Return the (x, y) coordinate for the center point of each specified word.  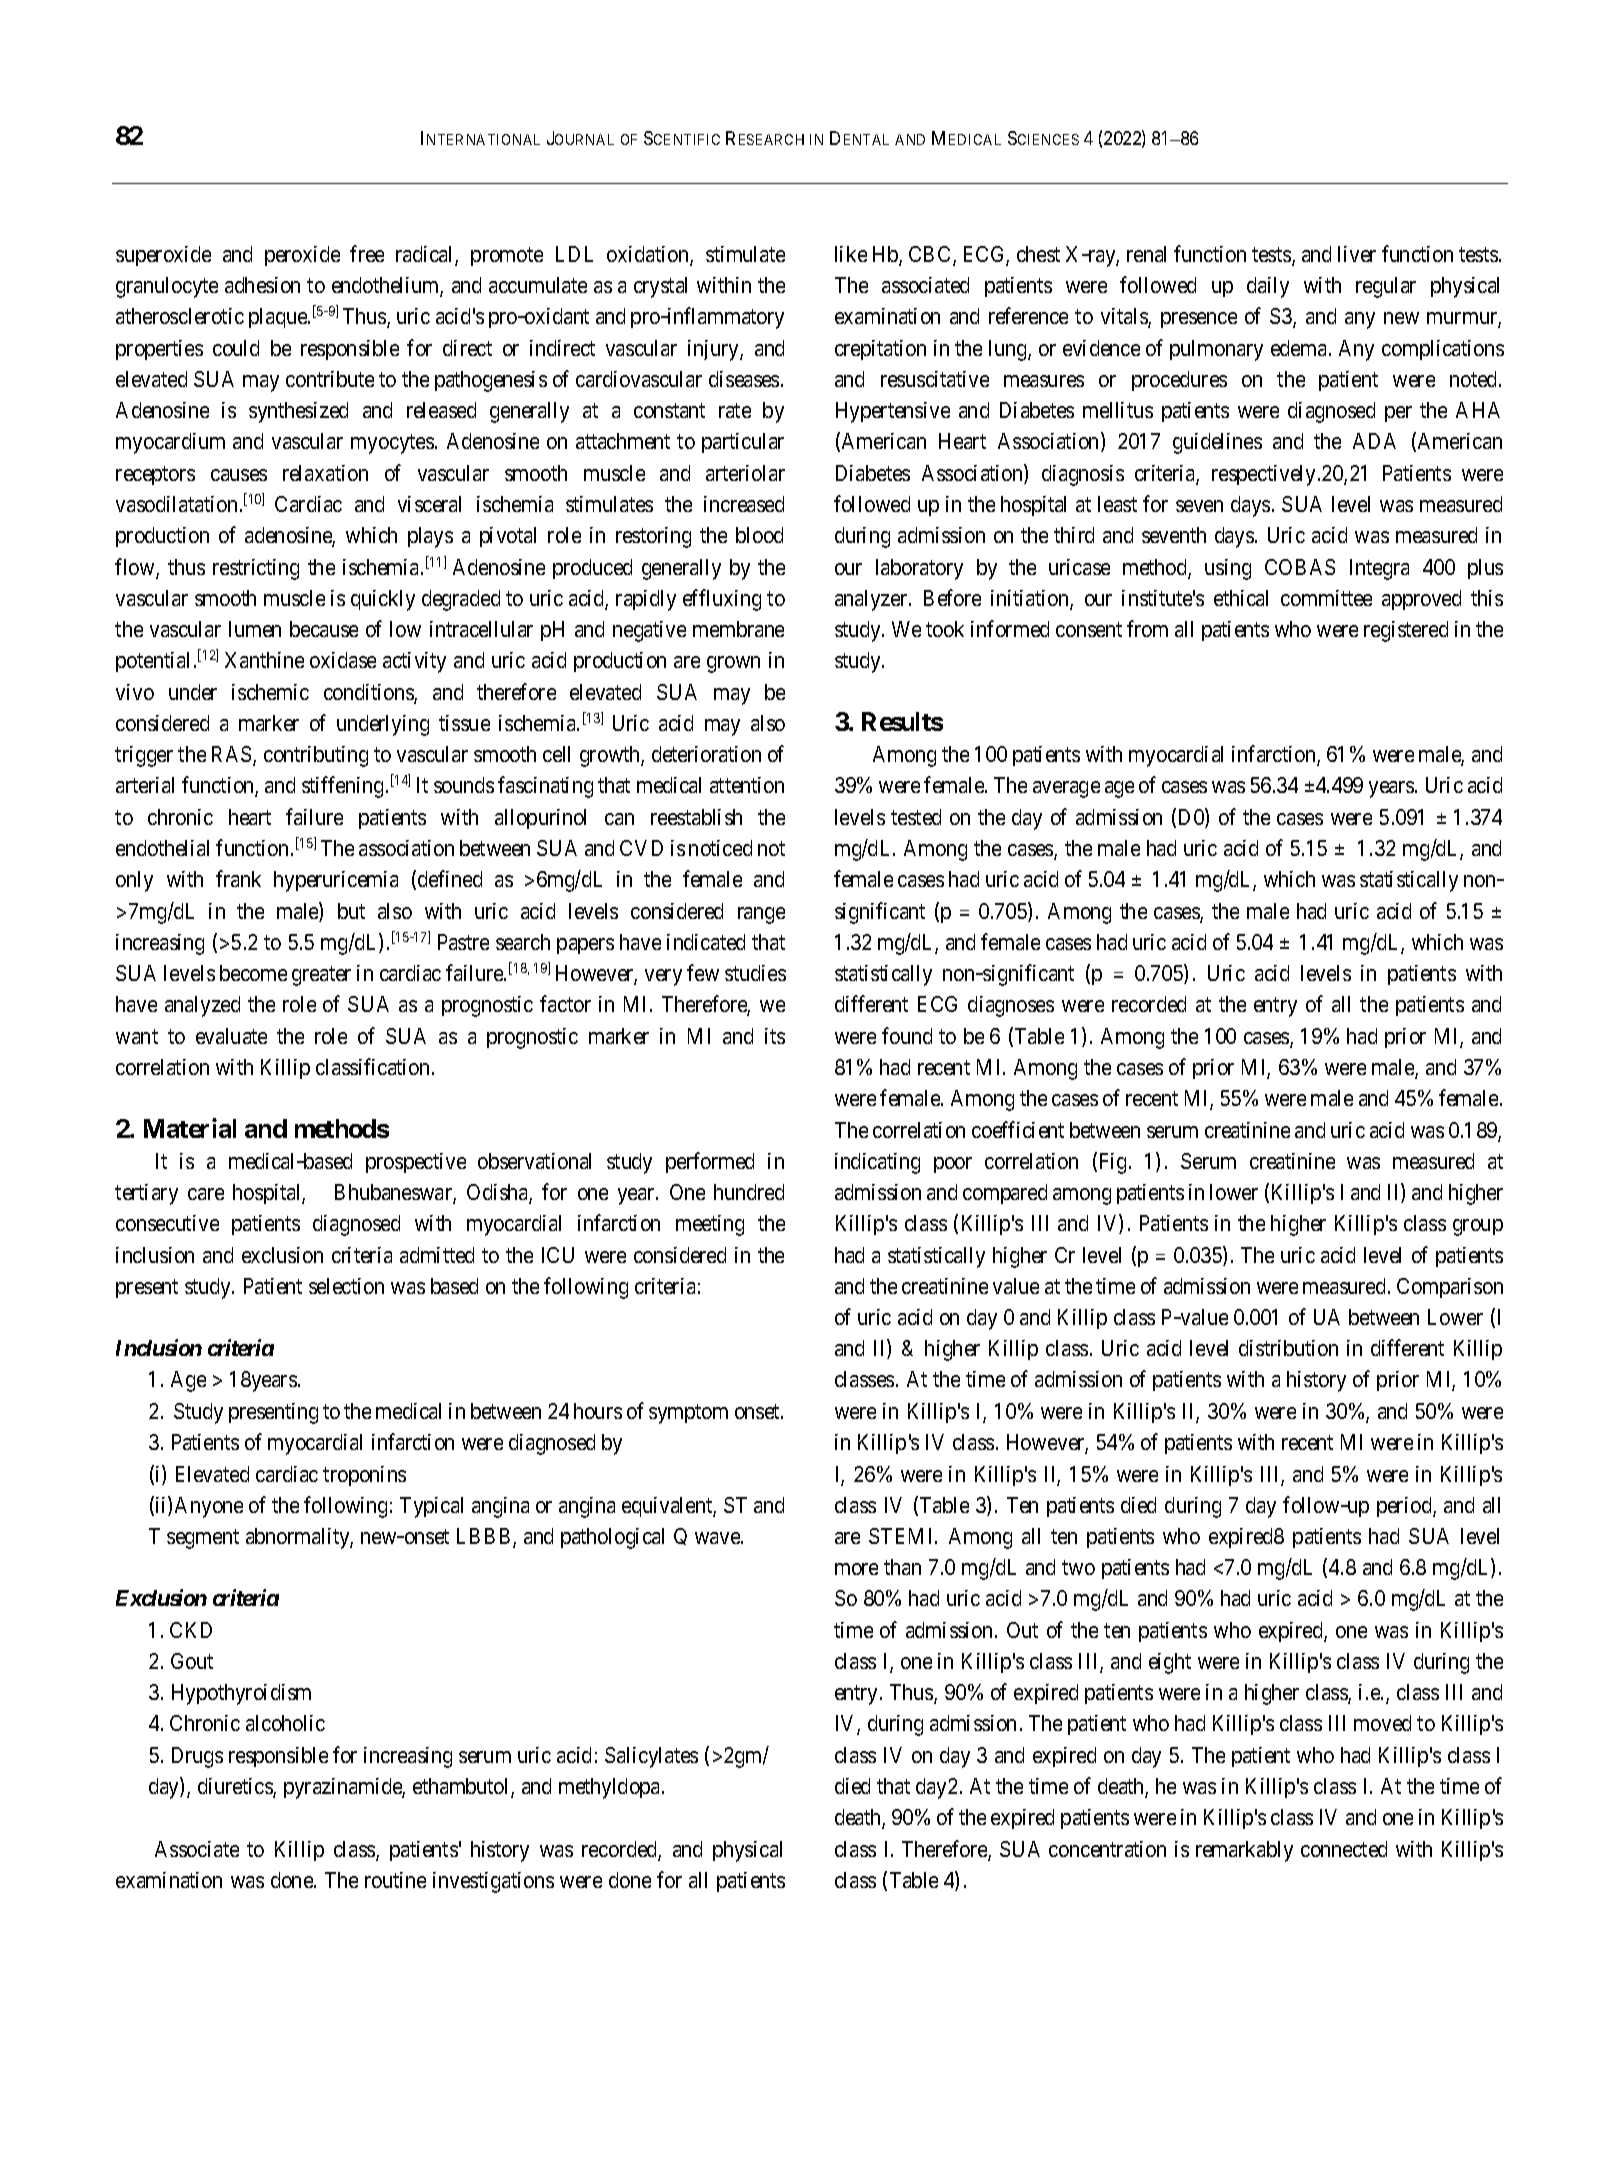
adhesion (262, 285)
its (775, 1036)
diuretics (236, 1787)
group (1478, 1227)
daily (1268, 287)
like (851, 254)
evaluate (231, 1036)
